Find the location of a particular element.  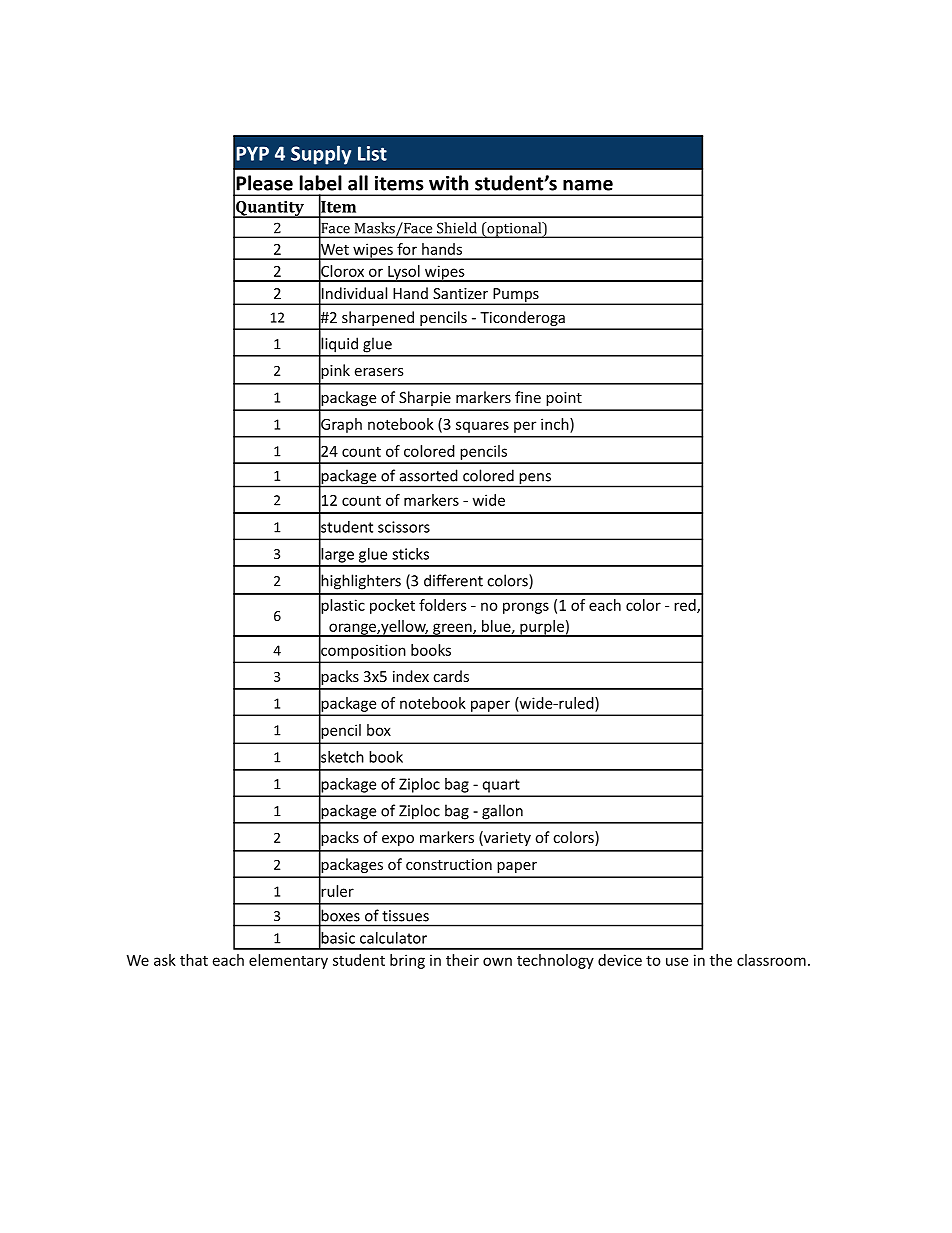

erasers is located at coordinates (379, 372).
